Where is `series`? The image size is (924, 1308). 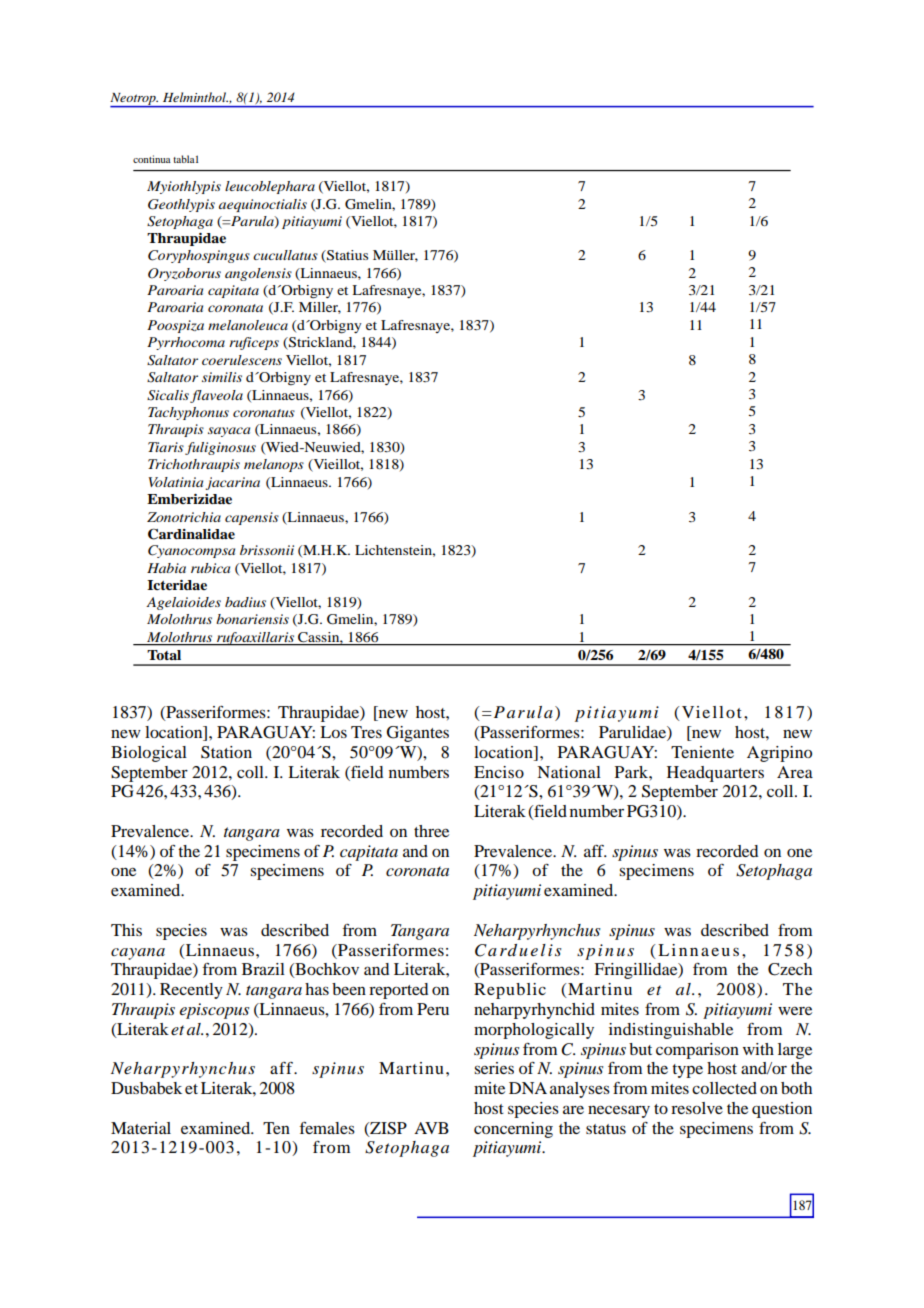 series is located at coordinates (494, 1068).
